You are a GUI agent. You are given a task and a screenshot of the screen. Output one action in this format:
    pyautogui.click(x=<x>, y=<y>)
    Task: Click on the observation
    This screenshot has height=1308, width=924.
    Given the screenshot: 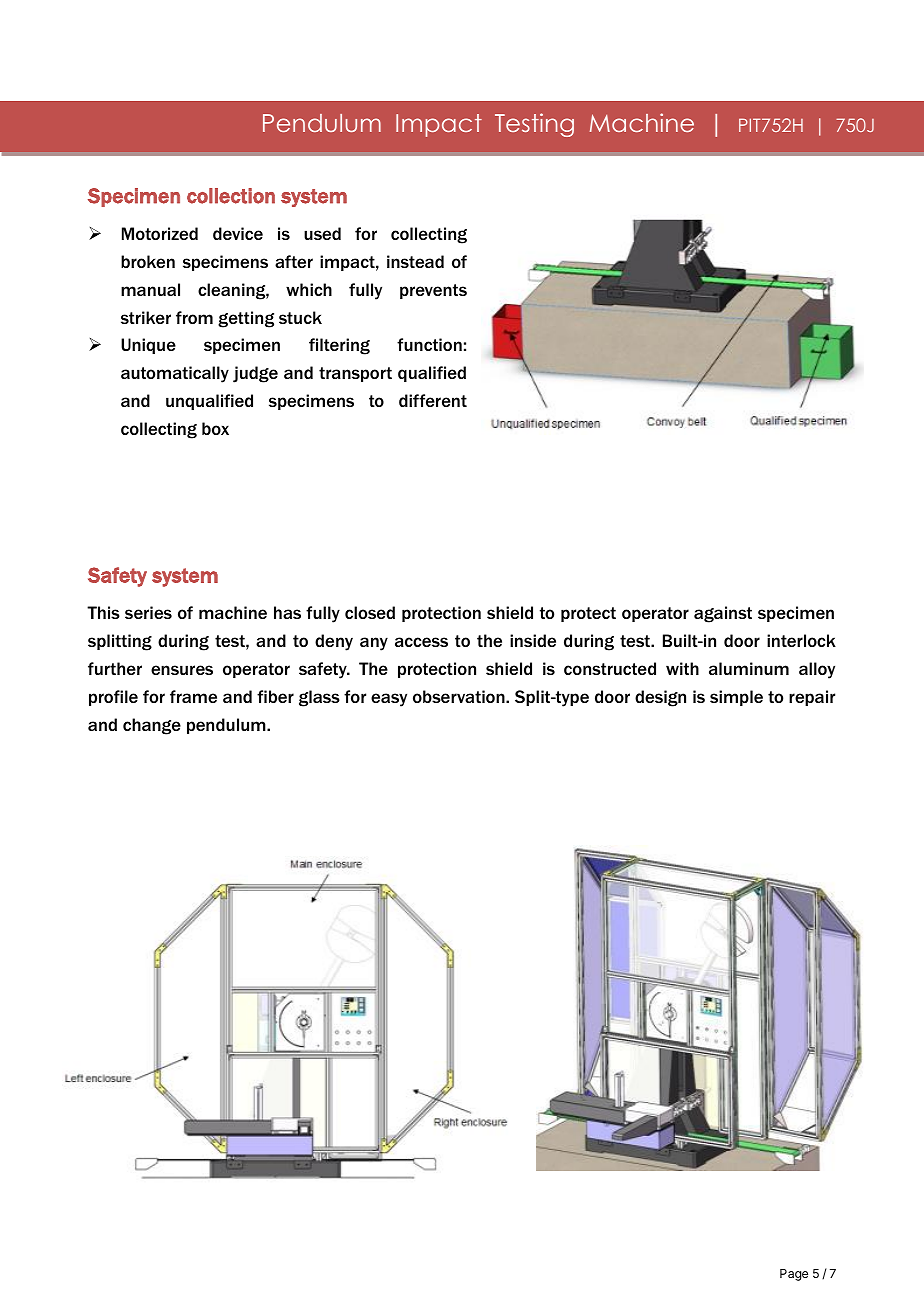 What is the action you would take?
    pyautogui.click(x=460, y=696)
